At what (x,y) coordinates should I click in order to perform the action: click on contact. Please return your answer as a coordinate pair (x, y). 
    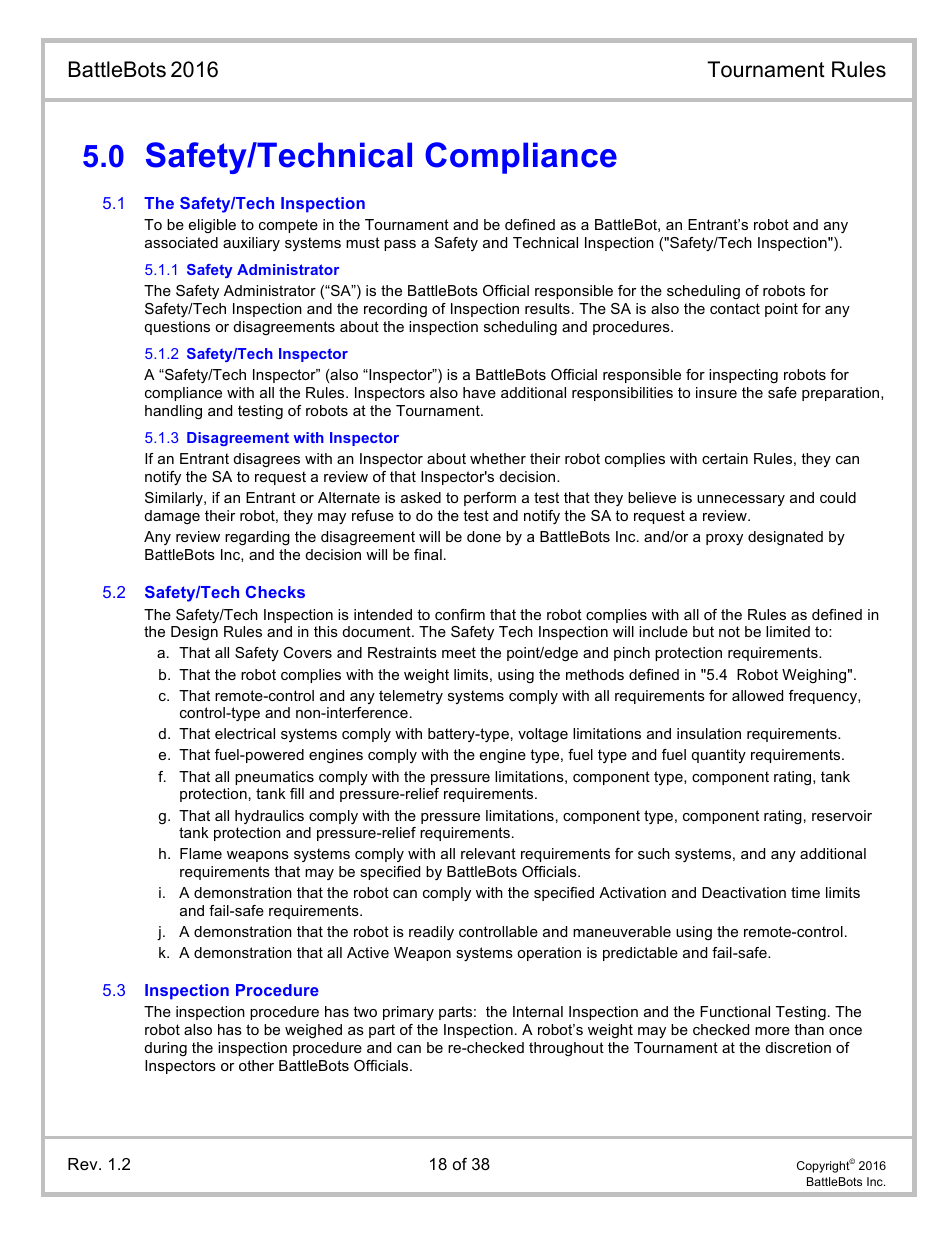
    Looking at the image, I should click on (735, 308).
